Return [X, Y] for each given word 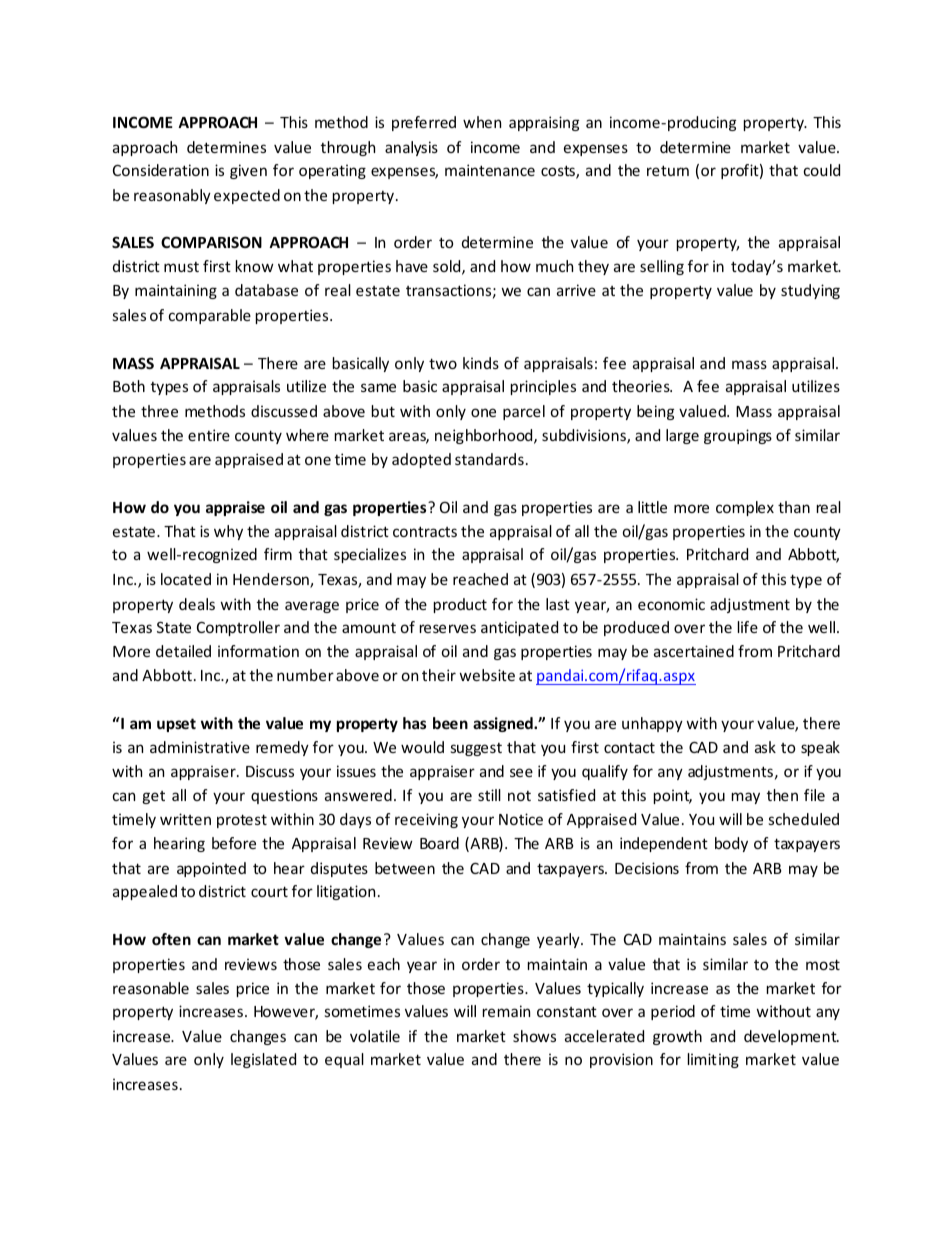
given [248, 171]
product [460, 605]
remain [506, 1011]
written [185, 819]
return [668, 170]
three [159, 411]
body [731, 844]
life [748, 627]
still [489, 795]
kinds [481, 363]
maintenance [490, 170]
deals [197, 604]
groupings [738, 436]
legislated [263, 1060]
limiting [713, 1060]
